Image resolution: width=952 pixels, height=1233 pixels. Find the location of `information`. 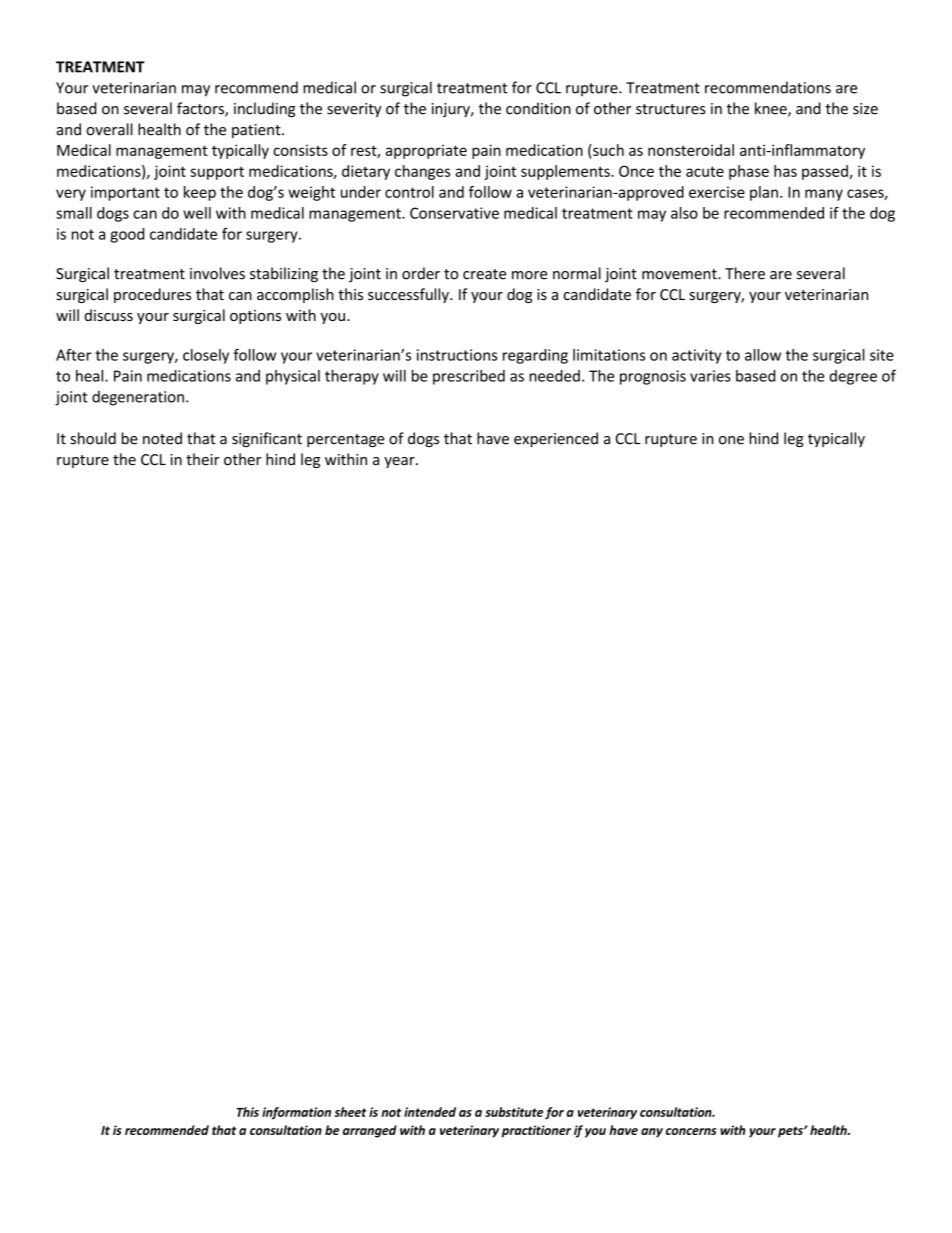

information is located at coordinates (296, 1113).
